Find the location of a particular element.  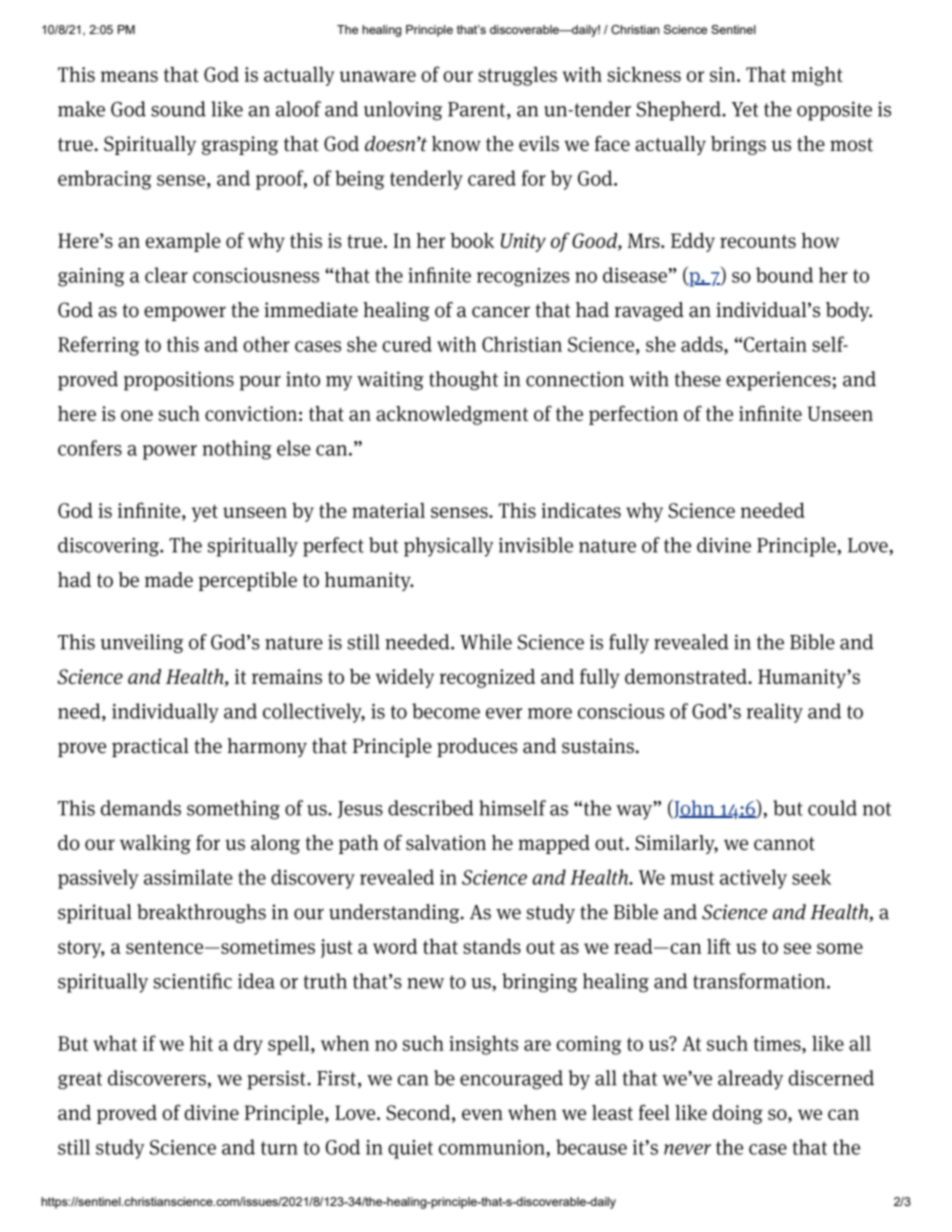

sound is located at coordinates (178, 109).
